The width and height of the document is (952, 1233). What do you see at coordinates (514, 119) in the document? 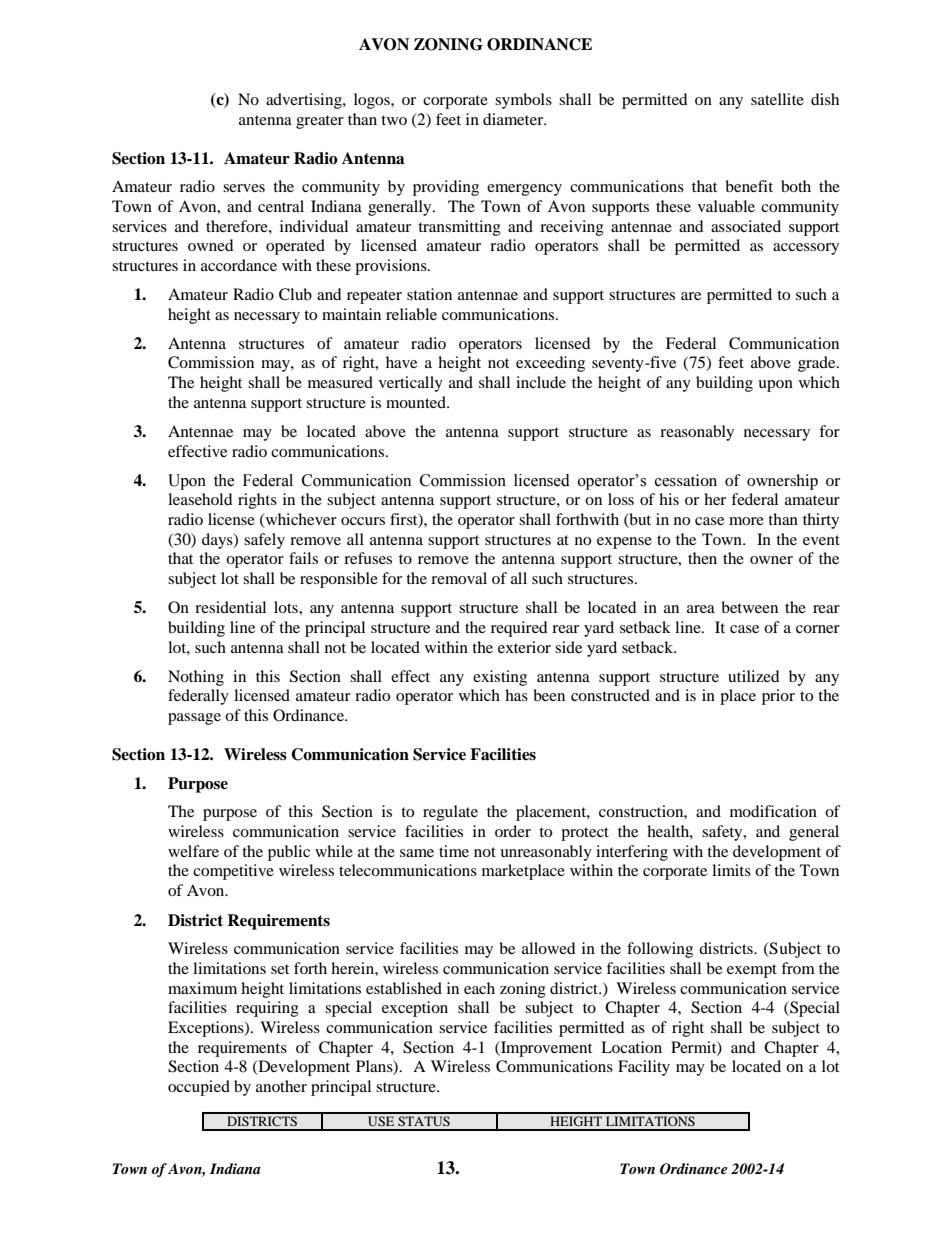
I see `diameter` at bounding box center [514, 119].
